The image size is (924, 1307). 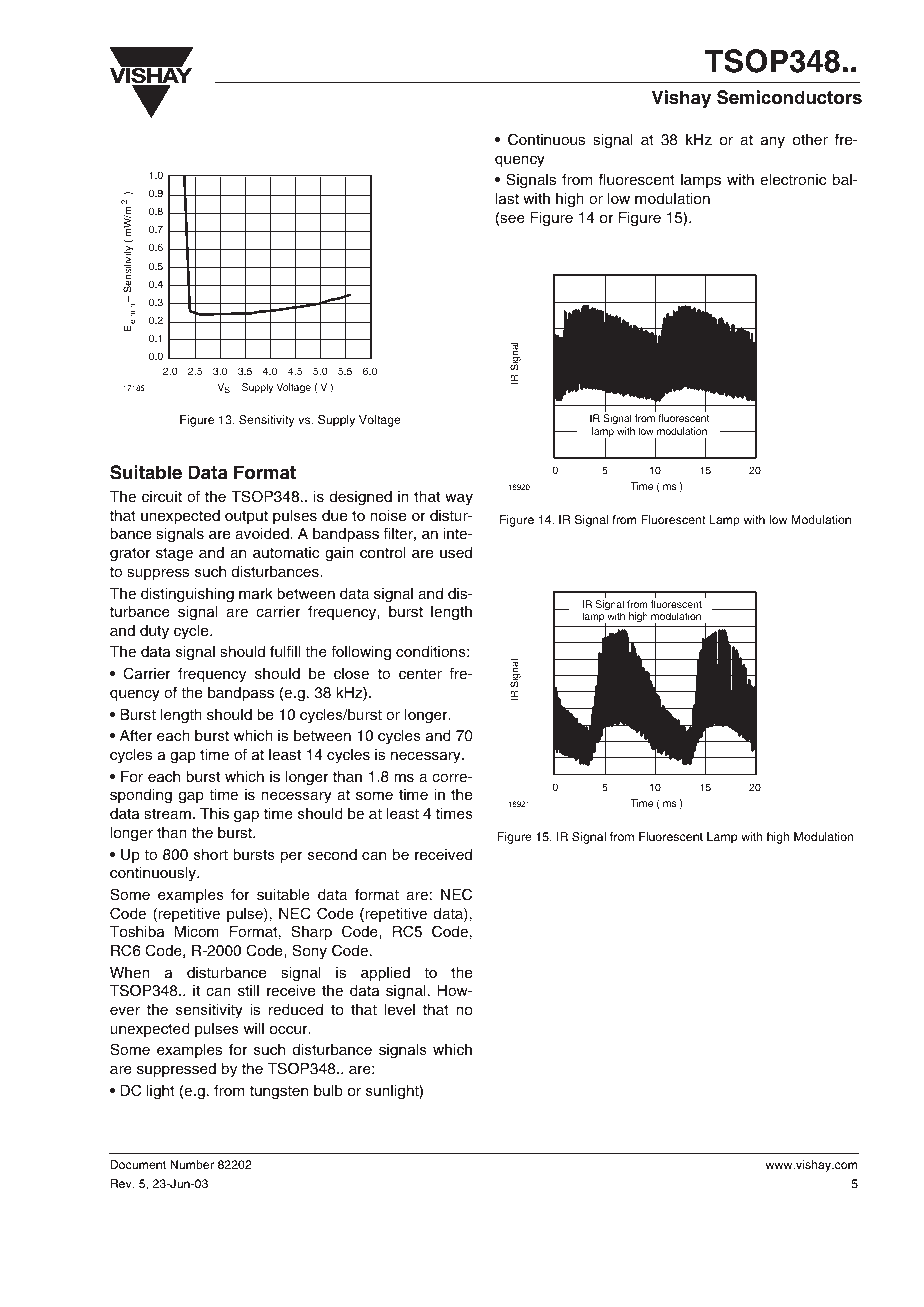 I want to click on circuit, so click(x=162, y=496).
